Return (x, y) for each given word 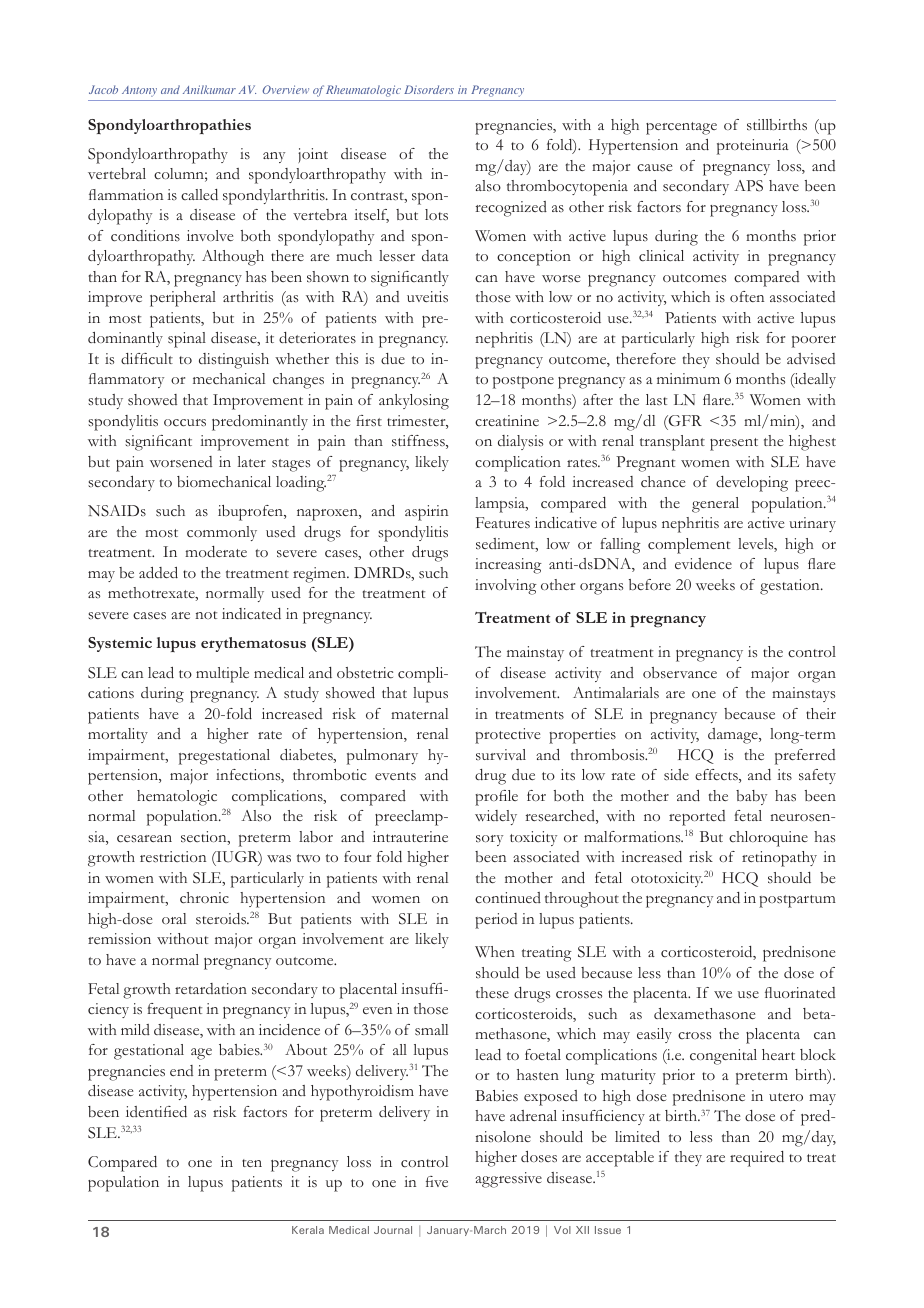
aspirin (426, 513)
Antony (139, 91)
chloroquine (768, 839)
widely (496, 817)
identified (156, 1111)
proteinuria (753, 147)
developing (752, 484)
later (252, 461)
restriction (173, 857)
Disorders (429, 89)
